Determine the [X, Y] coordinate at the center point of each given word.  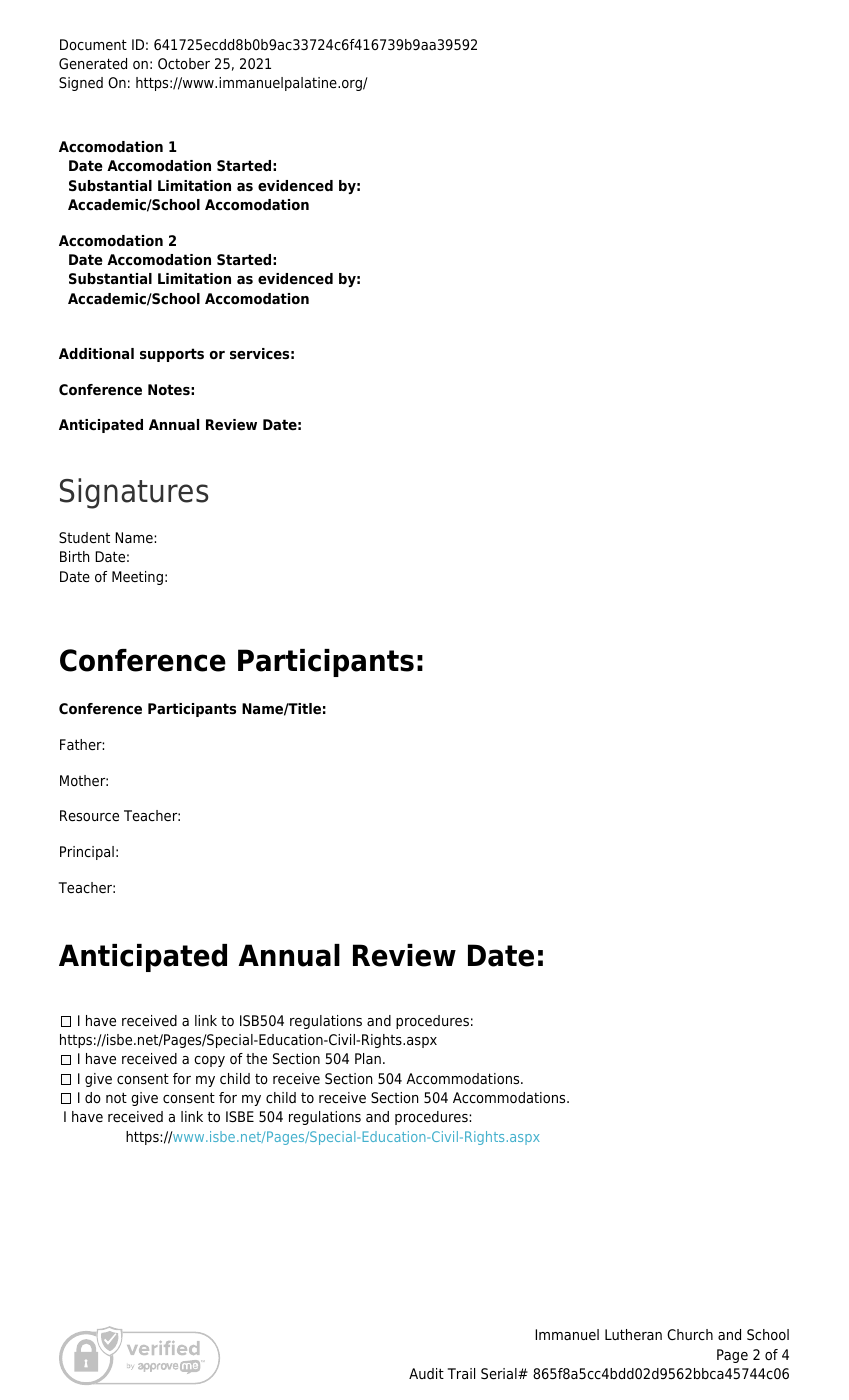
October [184, 64]
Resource [89, 816]
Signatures [134, 493]
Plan [368, 1058]
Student [84, 538]
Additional [96, 354]
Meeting [137, 578]
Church [690, 1334]
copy [209, 1061]
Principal [87, 853]
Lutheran [633, 1335]
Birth [74, 556]
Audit [426, 1373]
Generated [93, 64]
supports [172, 355]
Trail [461, 1373]
